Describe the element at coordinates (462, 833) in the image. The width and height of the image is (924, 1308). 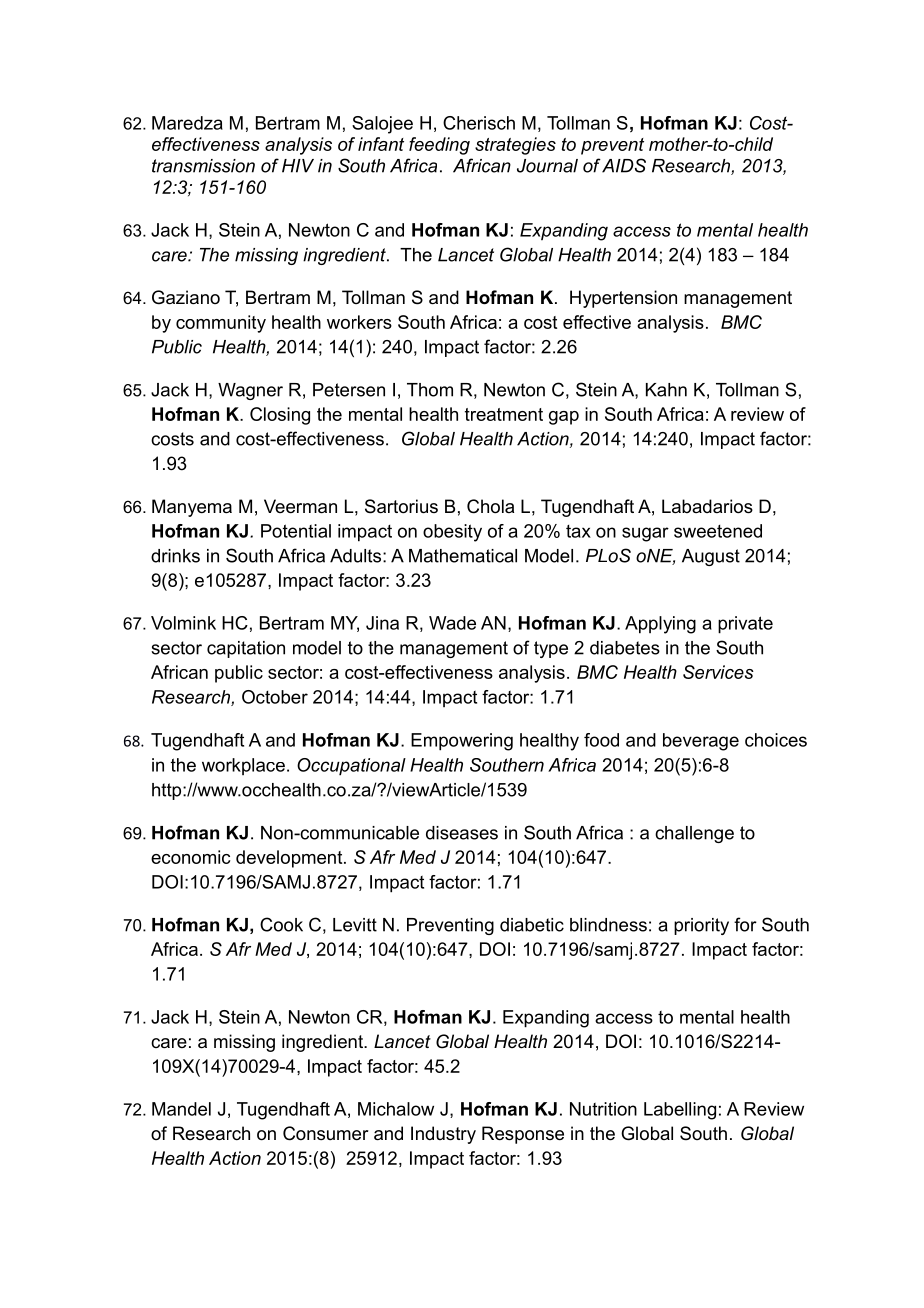
I see `diseases` at that location.
